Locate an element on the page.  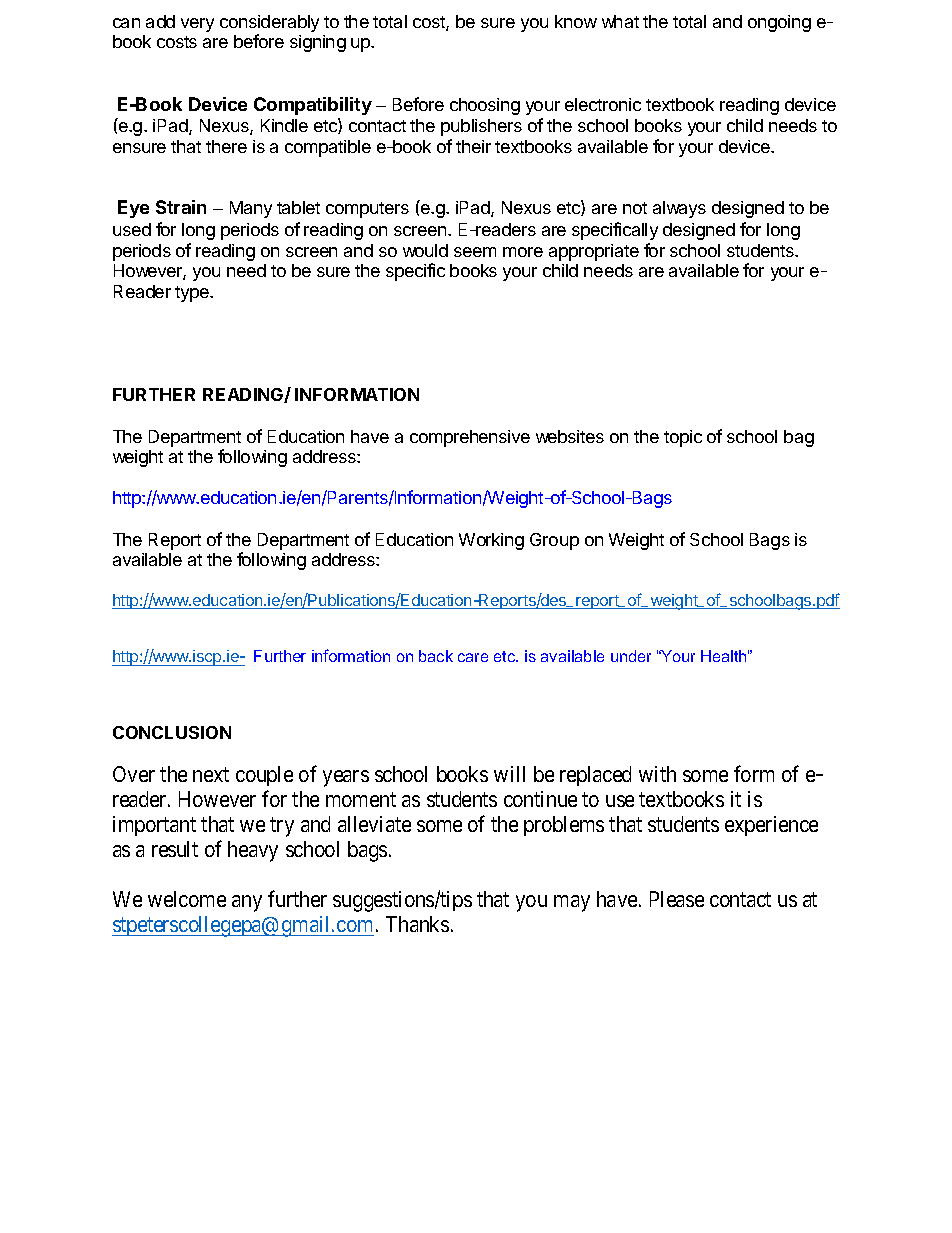
Working is located at coordinates (491, 541).
